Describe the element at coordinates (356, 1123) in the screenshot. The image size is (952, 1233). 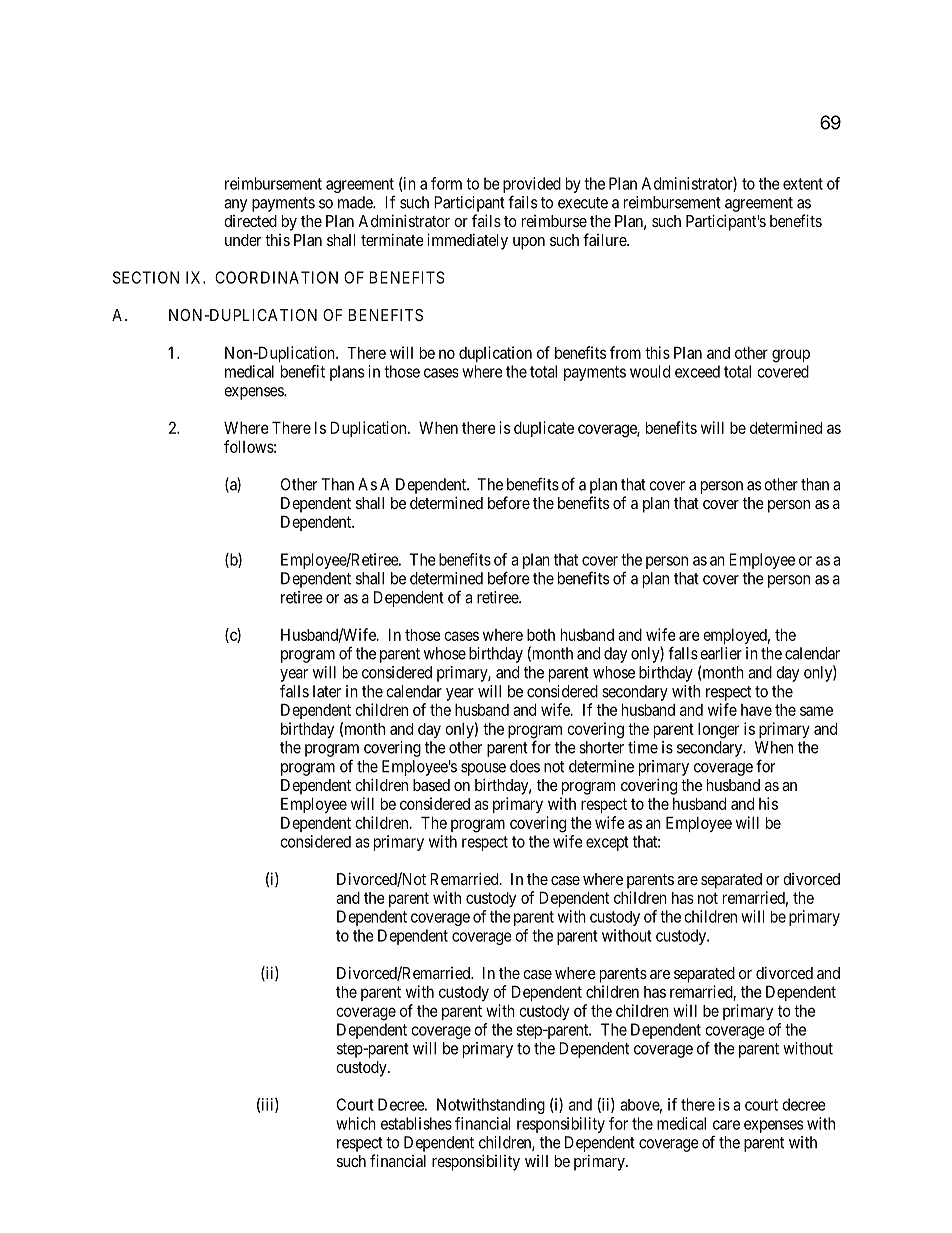
I see `which` at that location.
